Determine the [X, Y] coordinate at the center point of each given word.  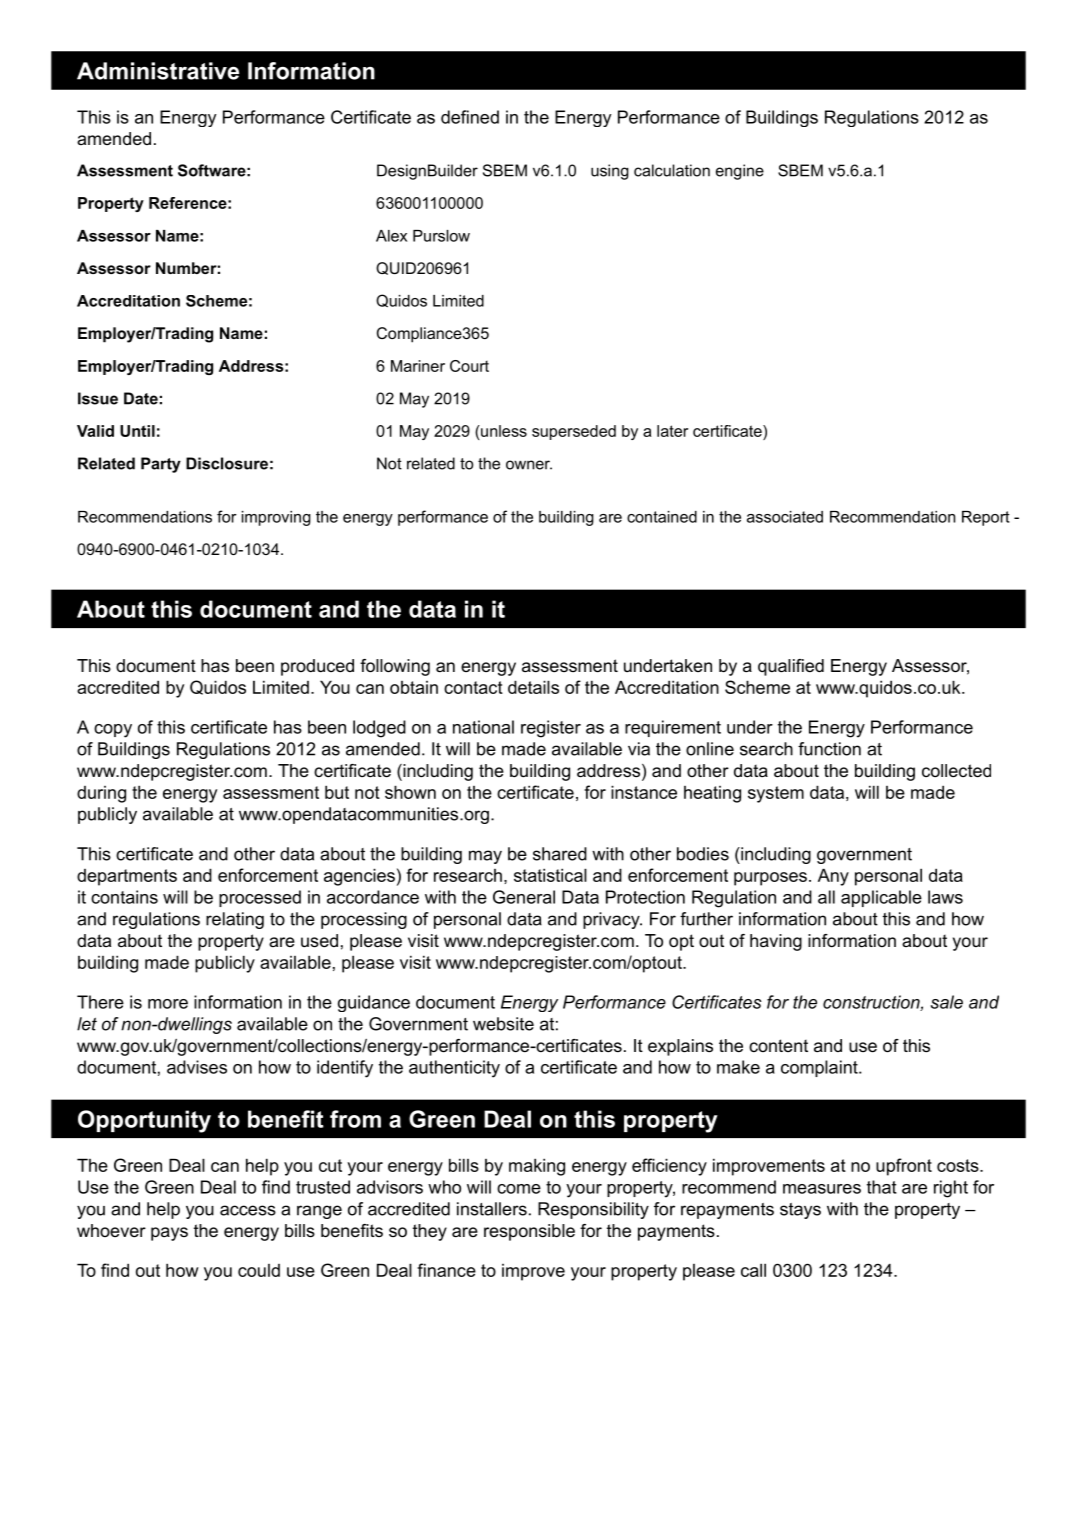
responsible [529, 1232]
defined [470, 117]
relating [235, 920]
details [533, 687]
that [882, 1187]
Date [141, 398]
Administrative [158, 71]
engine [740, 172]
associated [785, 517]
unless [503, 431]
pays [169, 1234]
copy [113, 731]
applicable [881, 898]
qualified [791, 667]
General [524, 897]
